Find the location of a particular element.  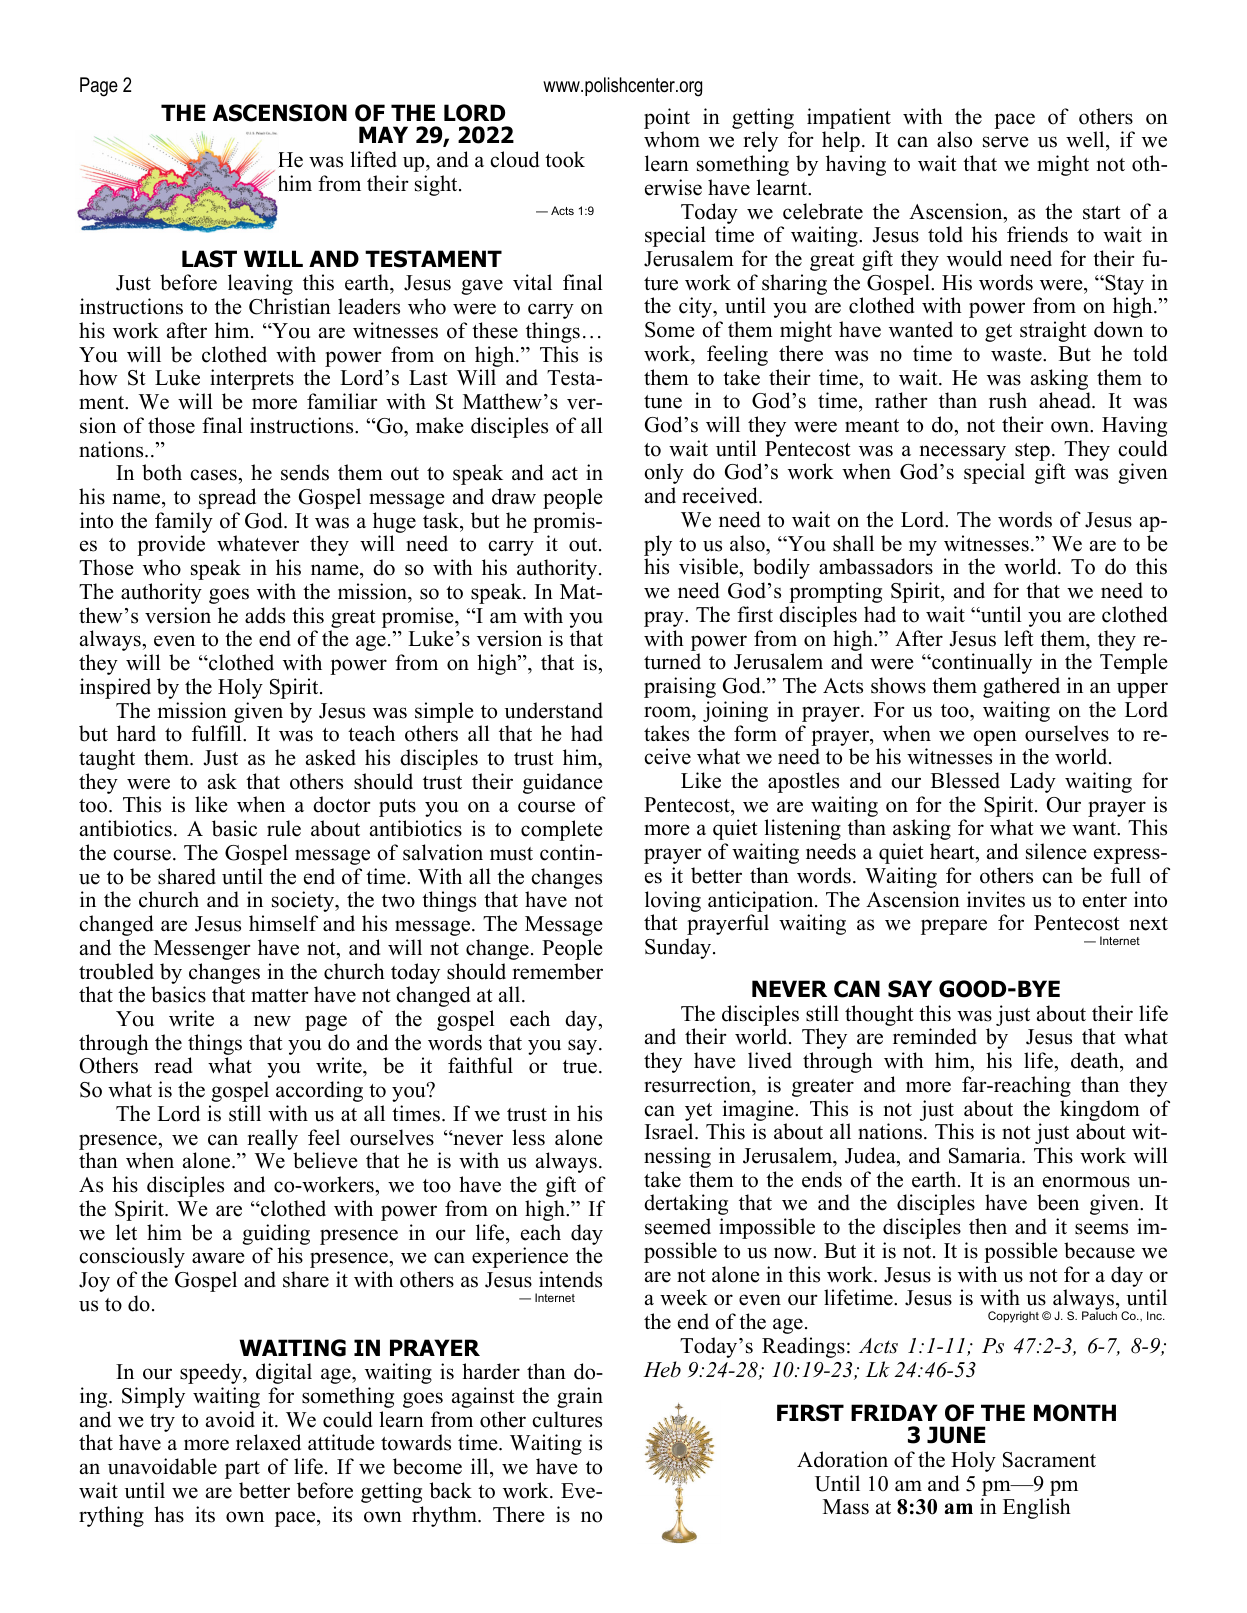

rule is located at coordinates (284, 828).
